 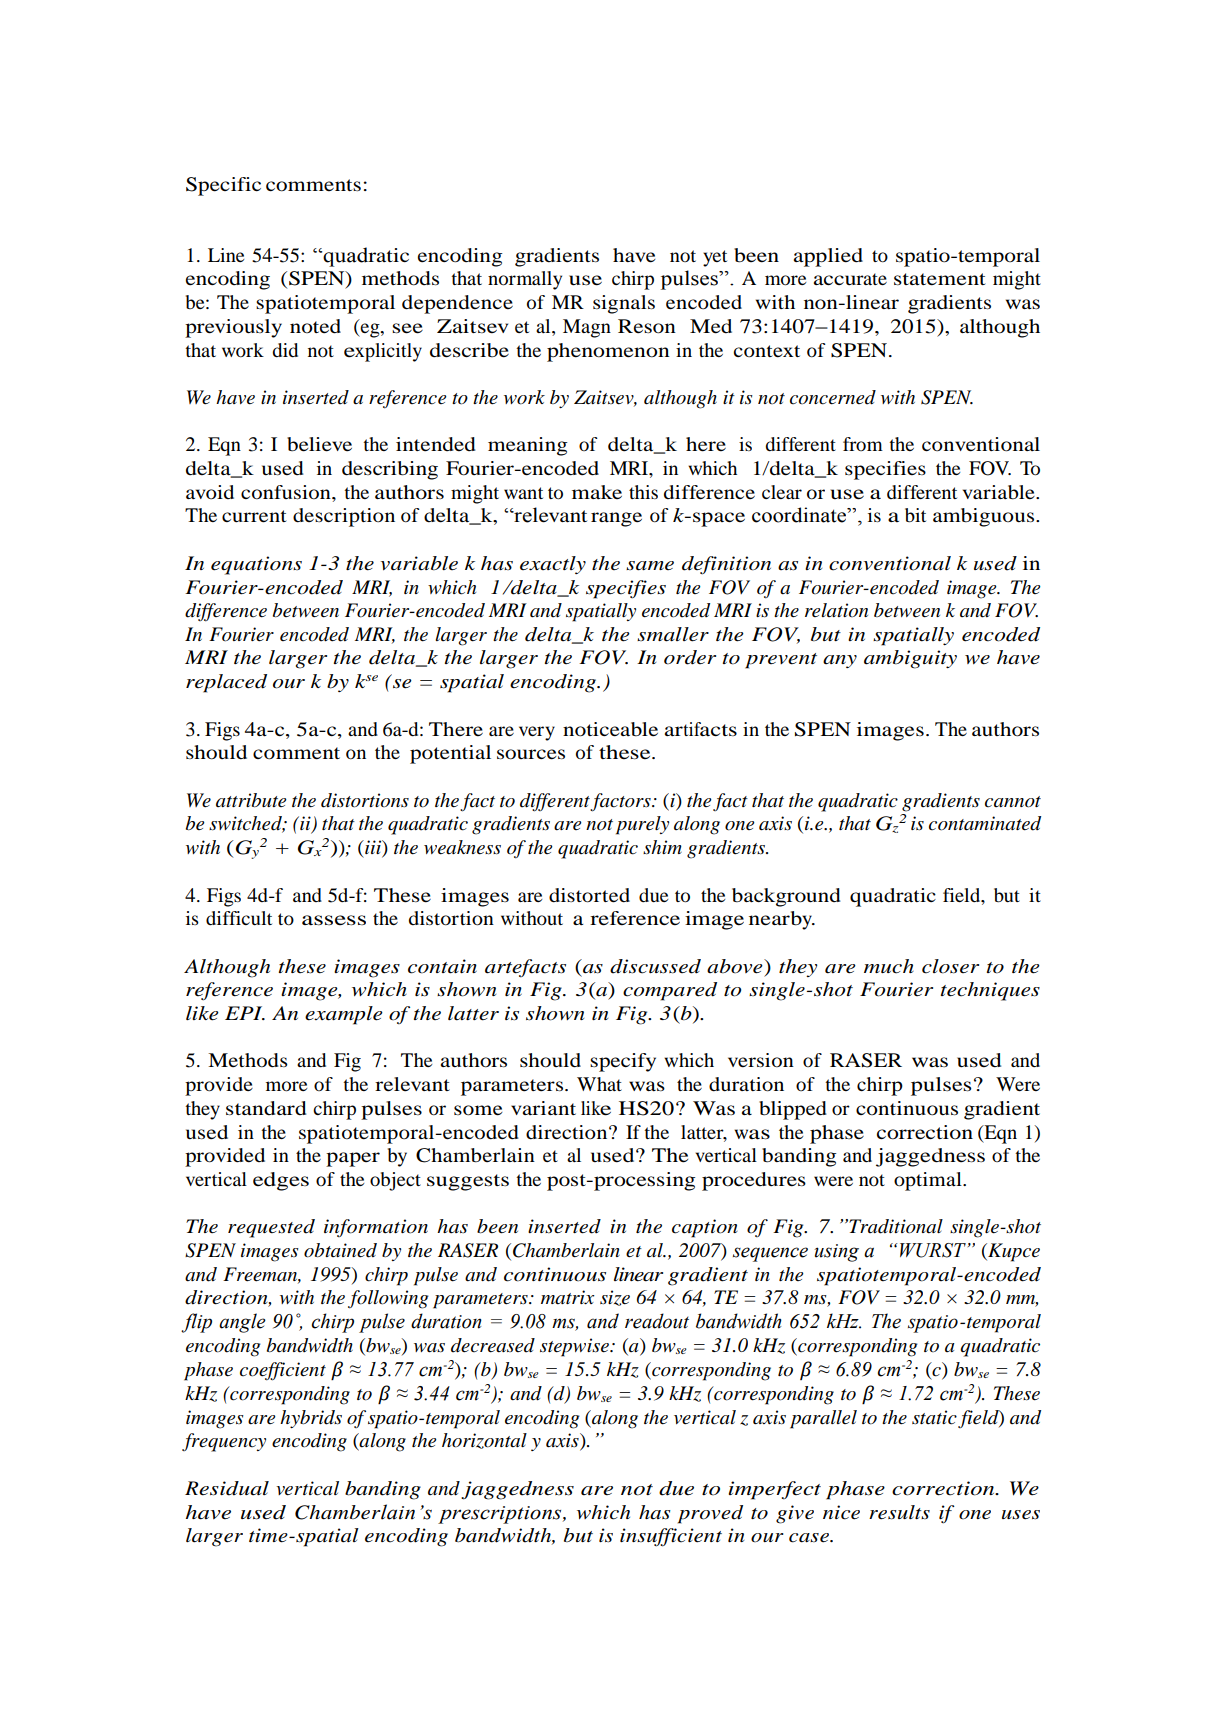 I want to click on optimal, so click(x=929, y=1181).
